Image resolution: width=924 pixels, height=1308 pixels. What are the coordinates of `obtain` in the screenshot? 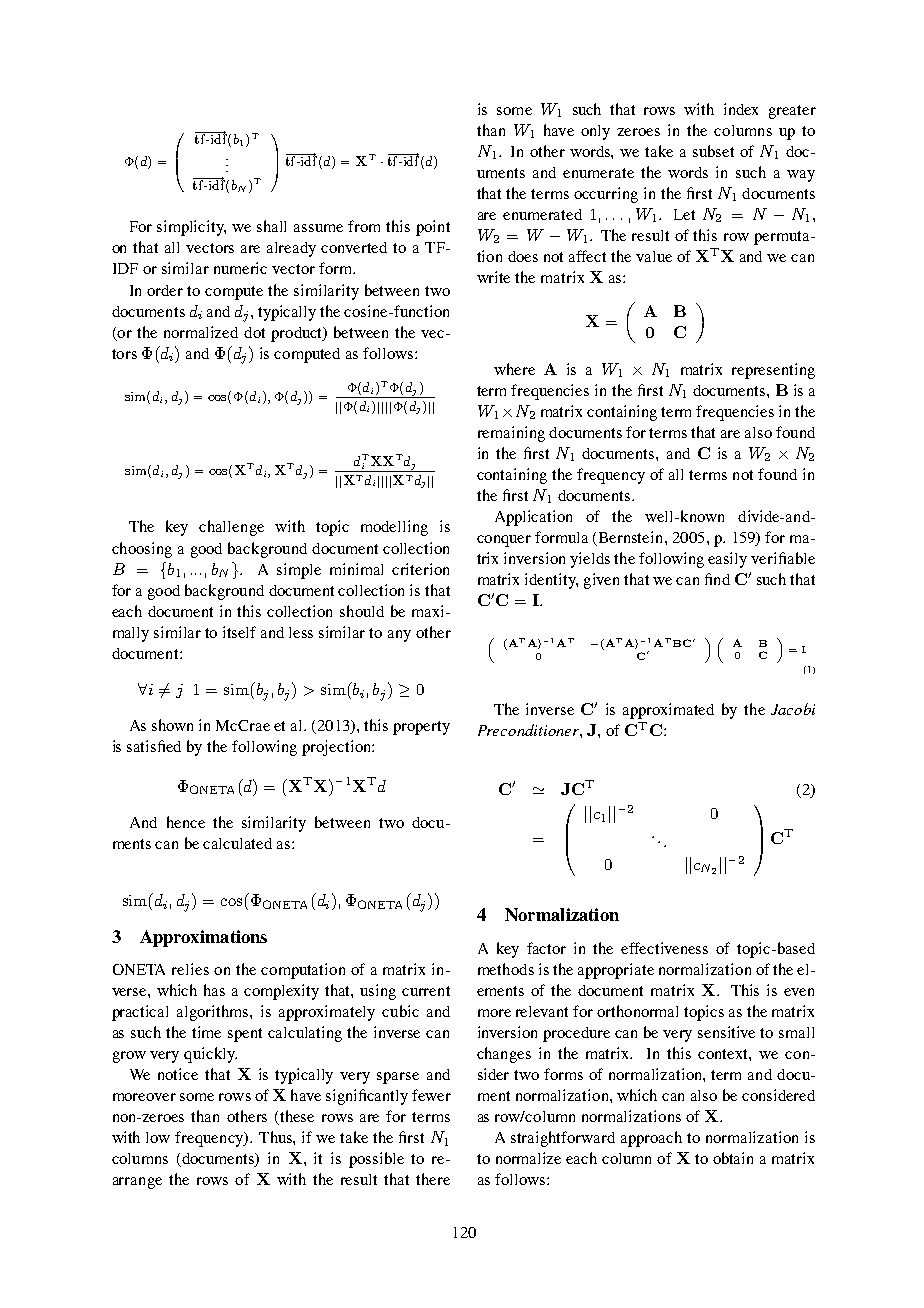 It's located at (733, 1158).
